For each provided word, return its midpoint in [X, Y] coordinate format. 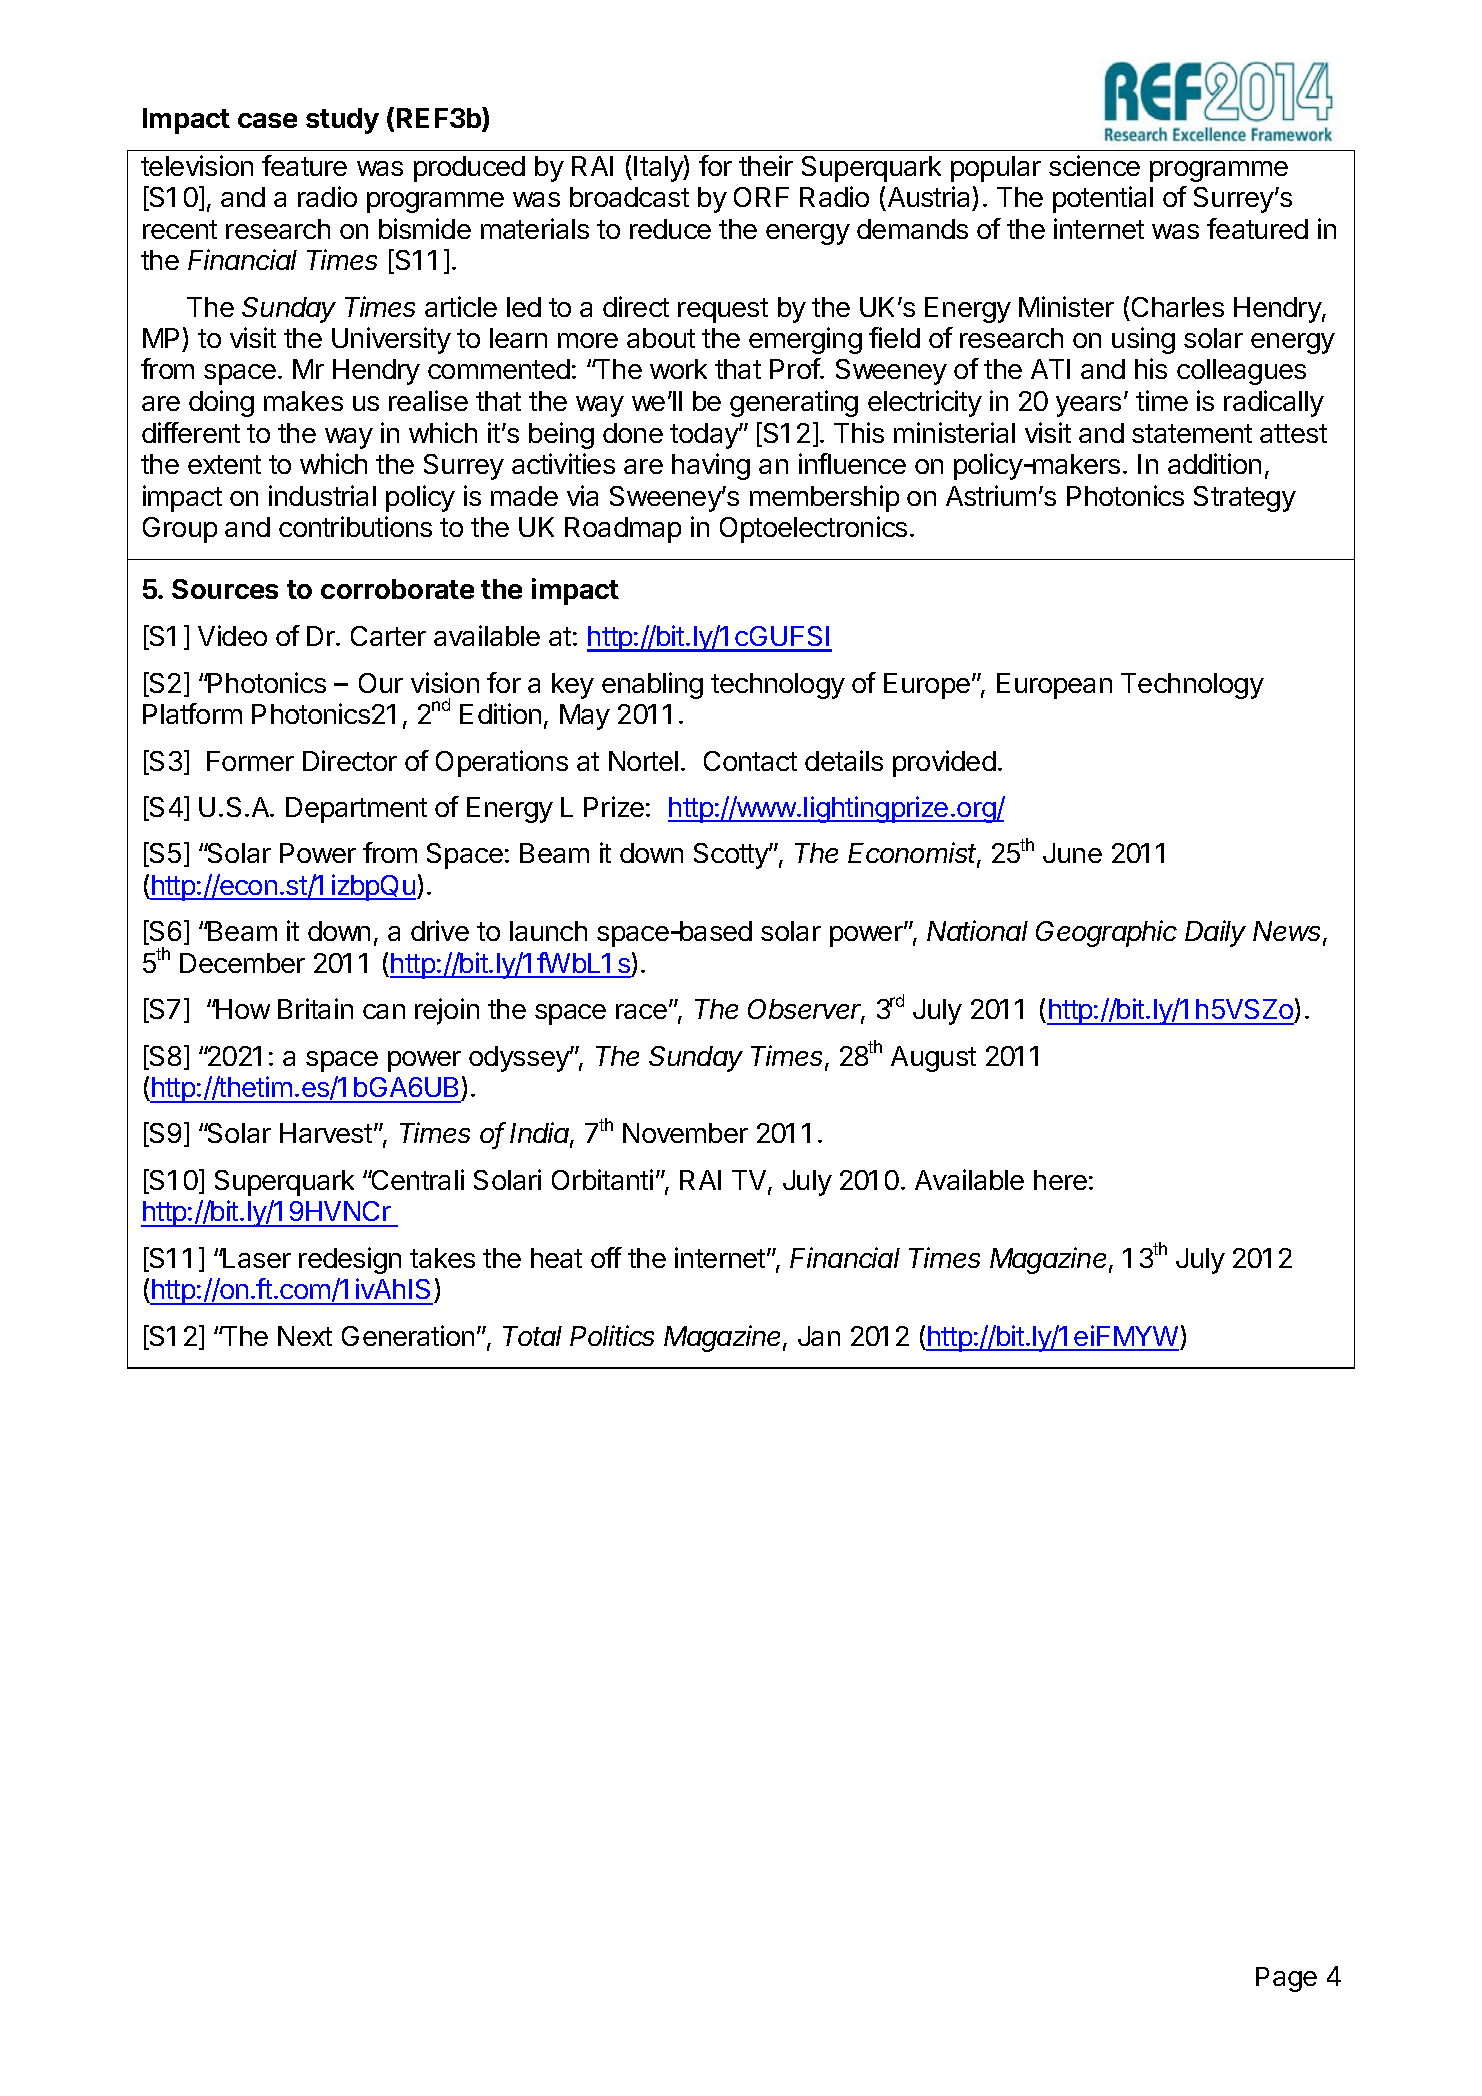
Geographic [1106, 933]
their [766, 165]
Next [305, 1336]
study [342, 121]
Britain [315, 1008]
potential [1103, 199]
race [641, 1011]
